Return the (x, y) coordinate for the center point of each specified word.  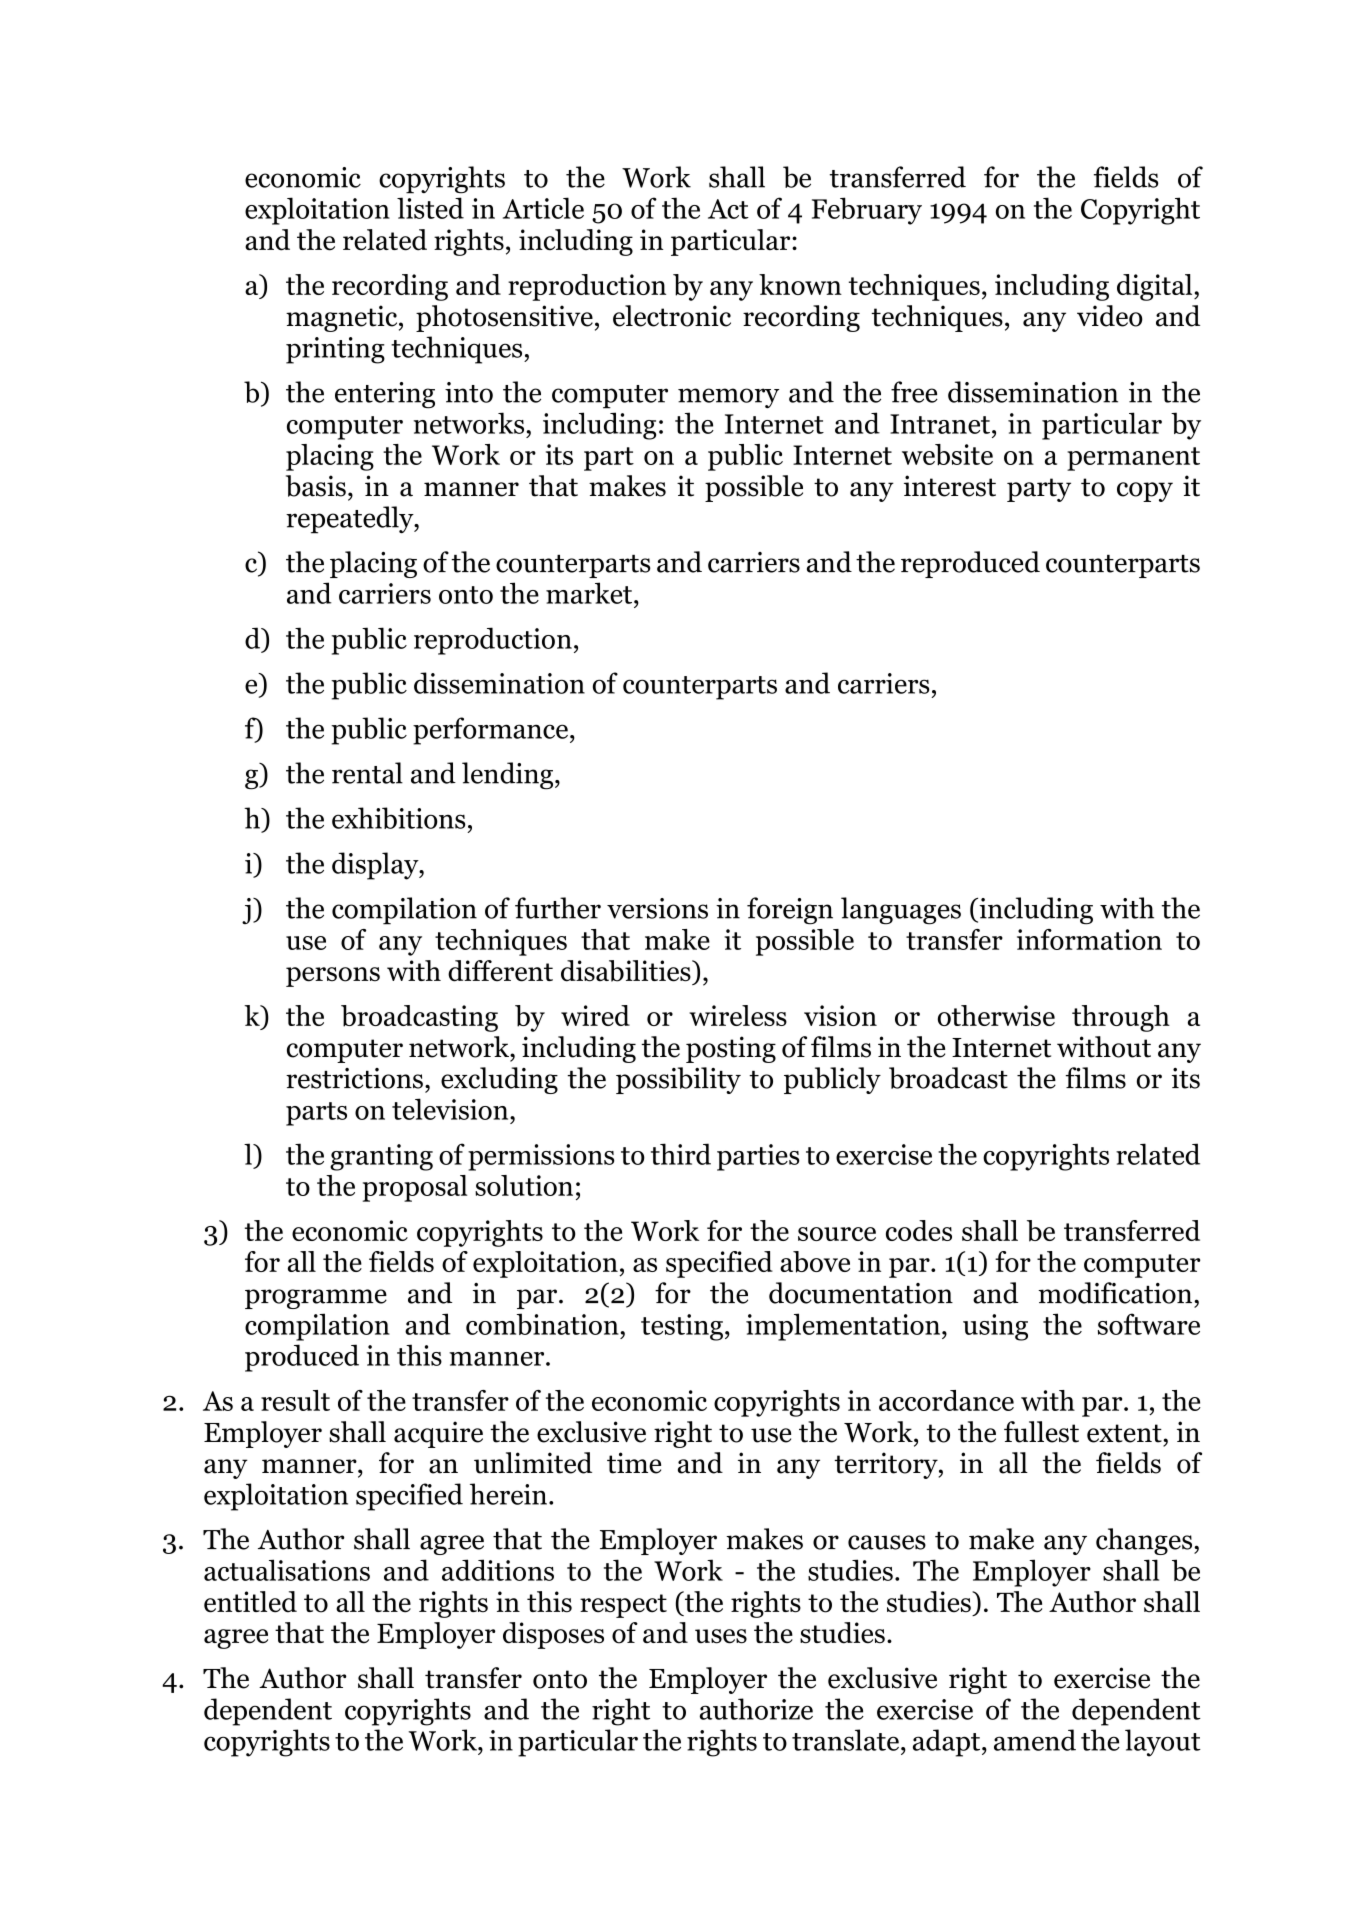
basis (316, 486)
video (1110, 316)
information (1089, 939)
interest (950, 486)
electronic (672, 316)
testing (682, 1327)
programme (316, 1299)
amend (1035, 1740)
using (995, 1327)
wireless (738, 1015)
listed (430, 208)
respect (623, 1606)
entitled (250, 1602)
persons (333, 977)
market (590, 593)
